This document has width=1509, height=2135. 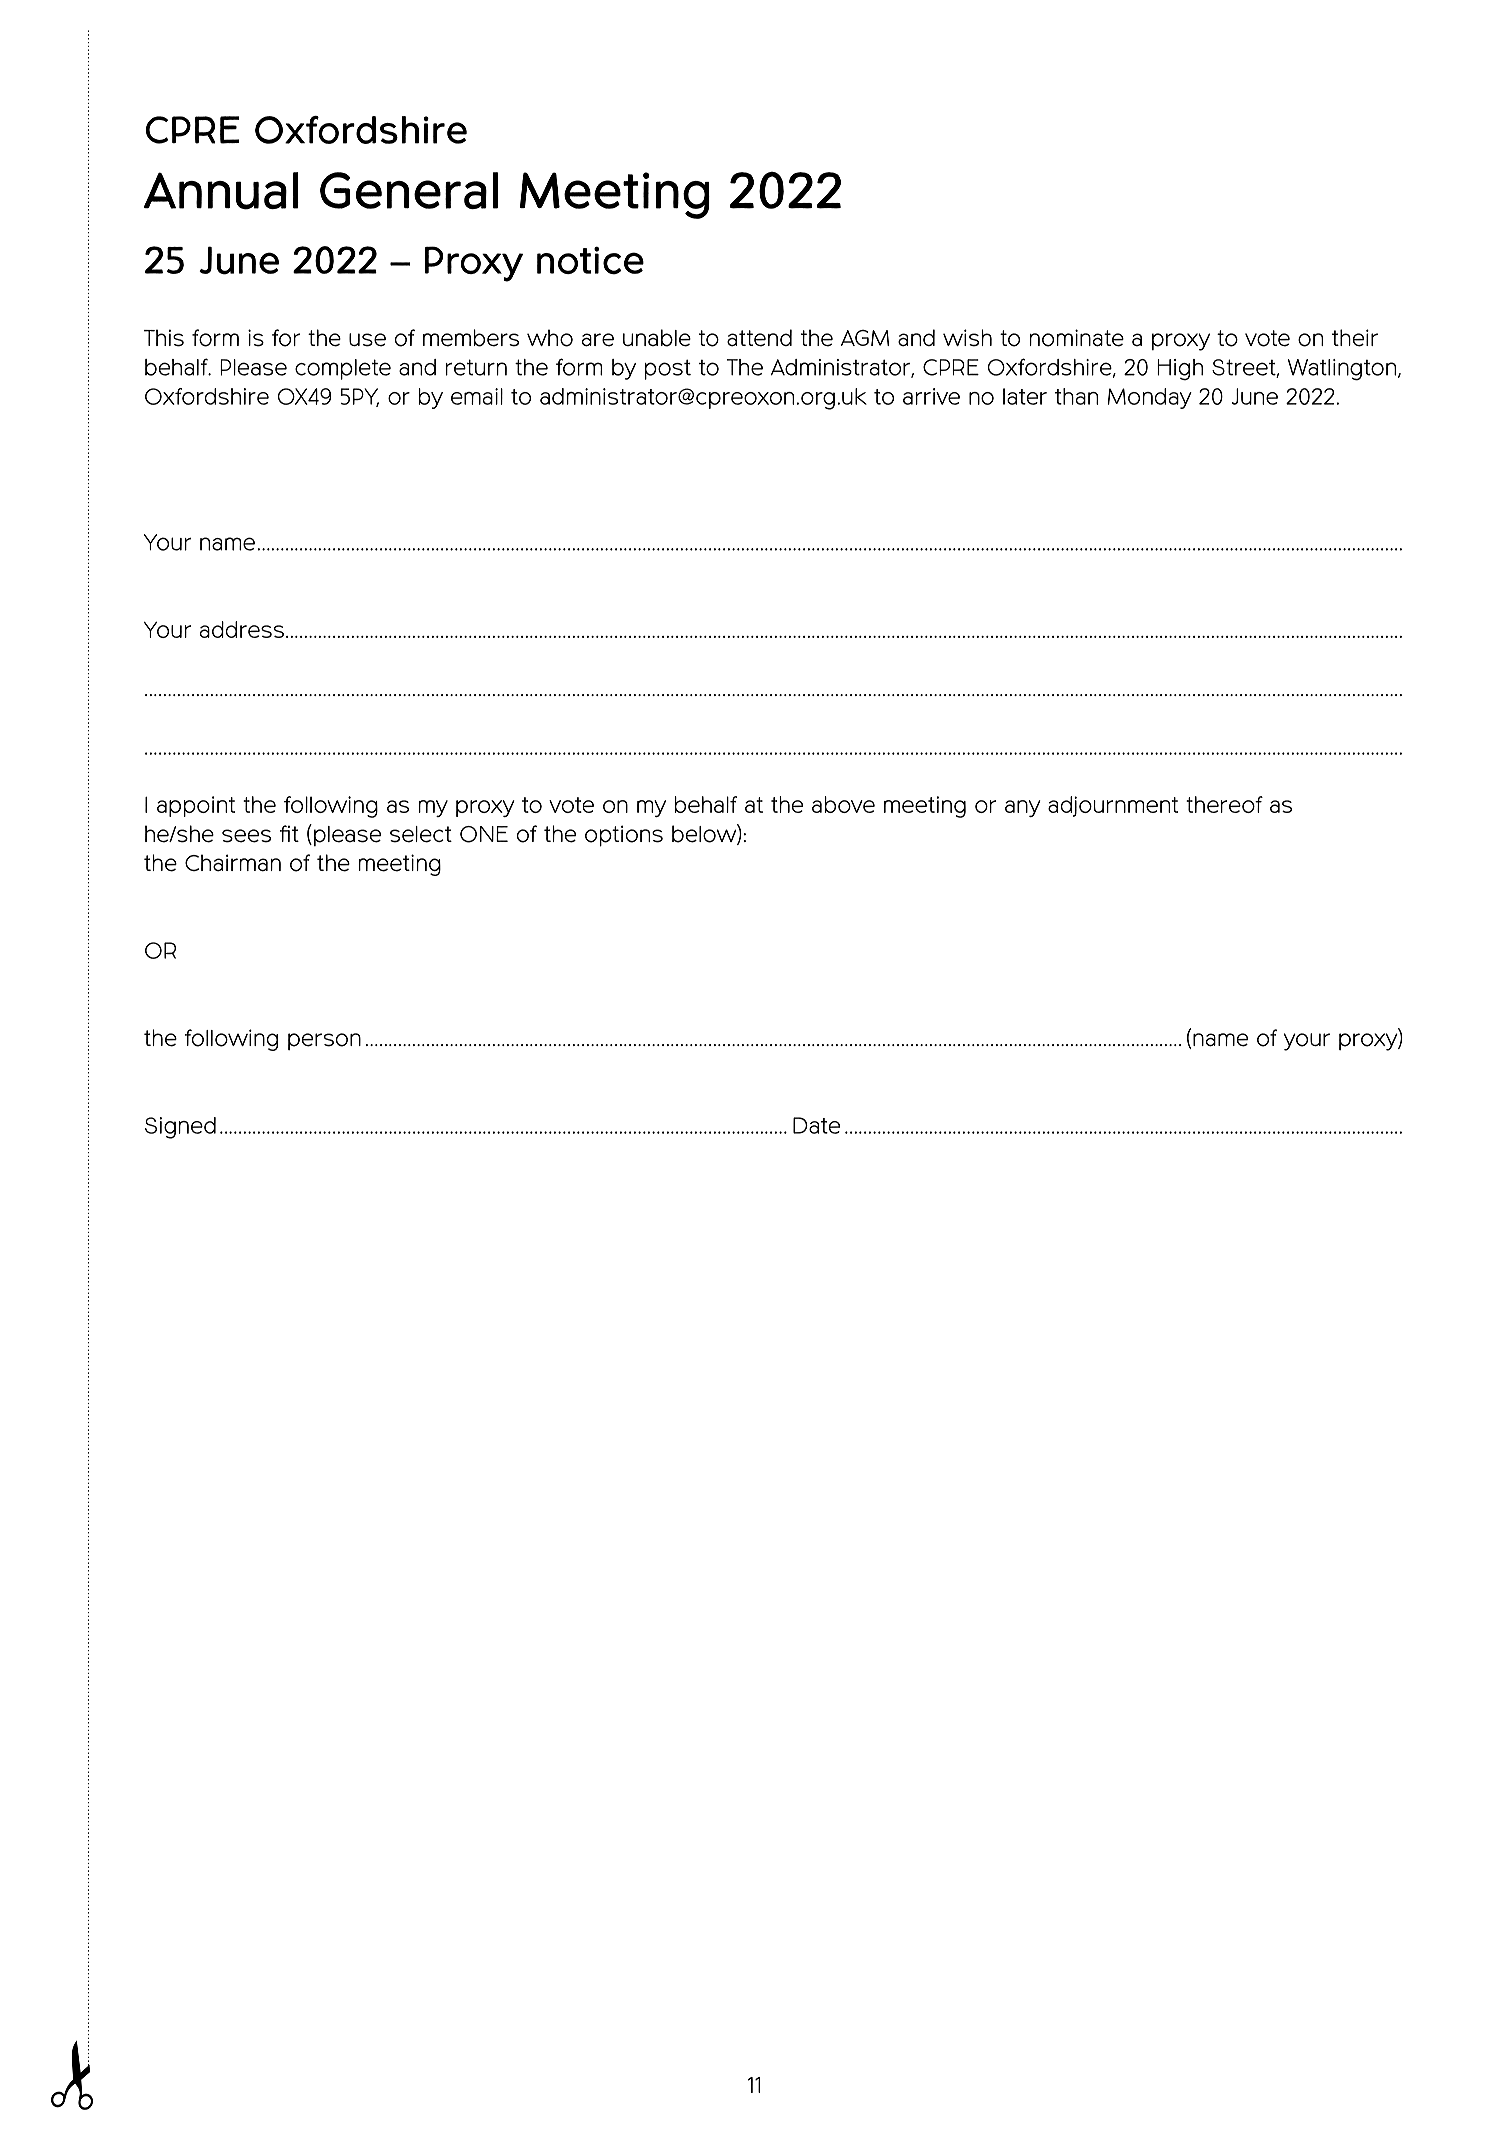 What do you see at coordinates (843, 804) in the document?
I see `above` at bounding box center [843, 804].
